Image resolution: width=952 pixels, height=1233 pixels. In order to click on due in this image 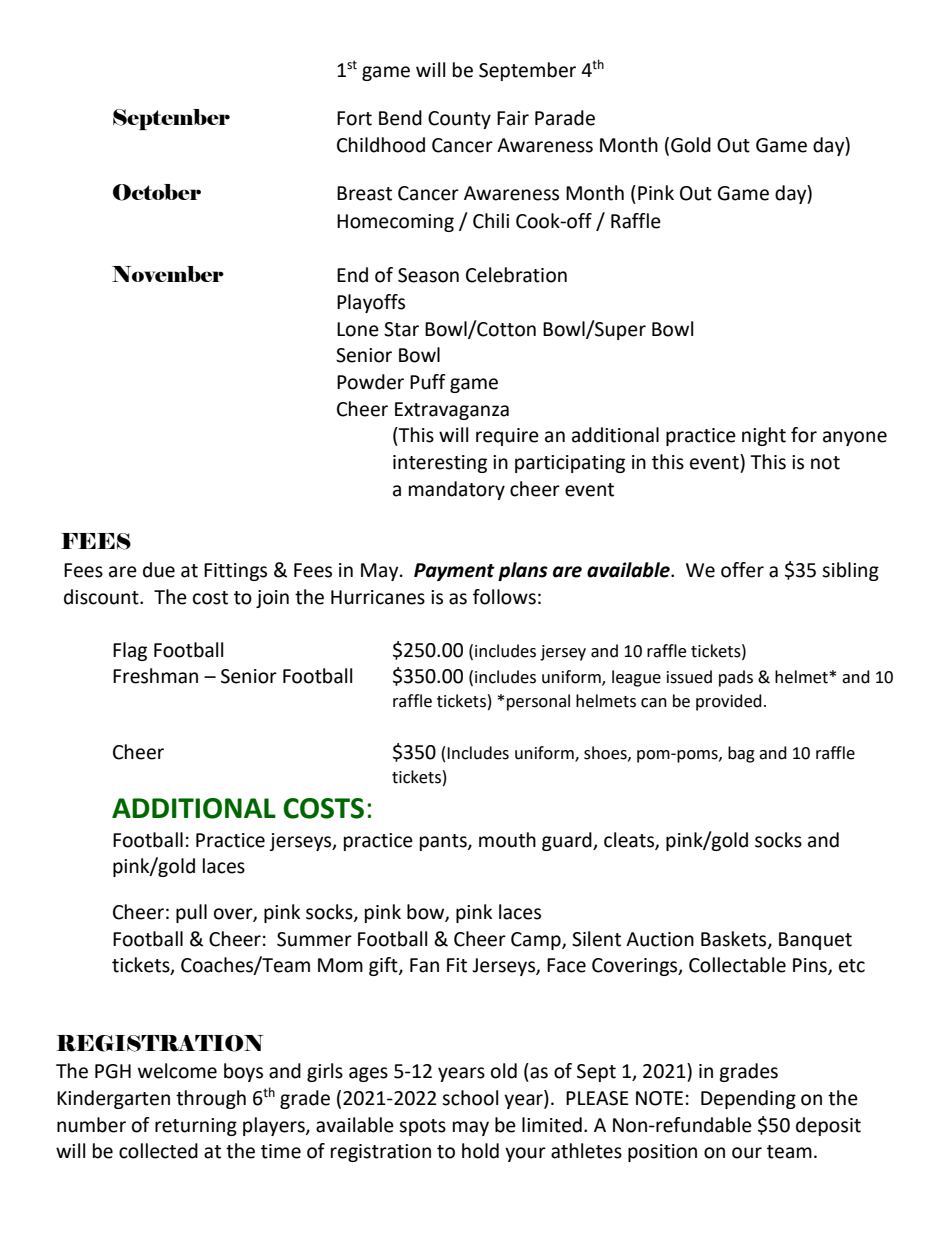, I will do `click(159, 570)`.
